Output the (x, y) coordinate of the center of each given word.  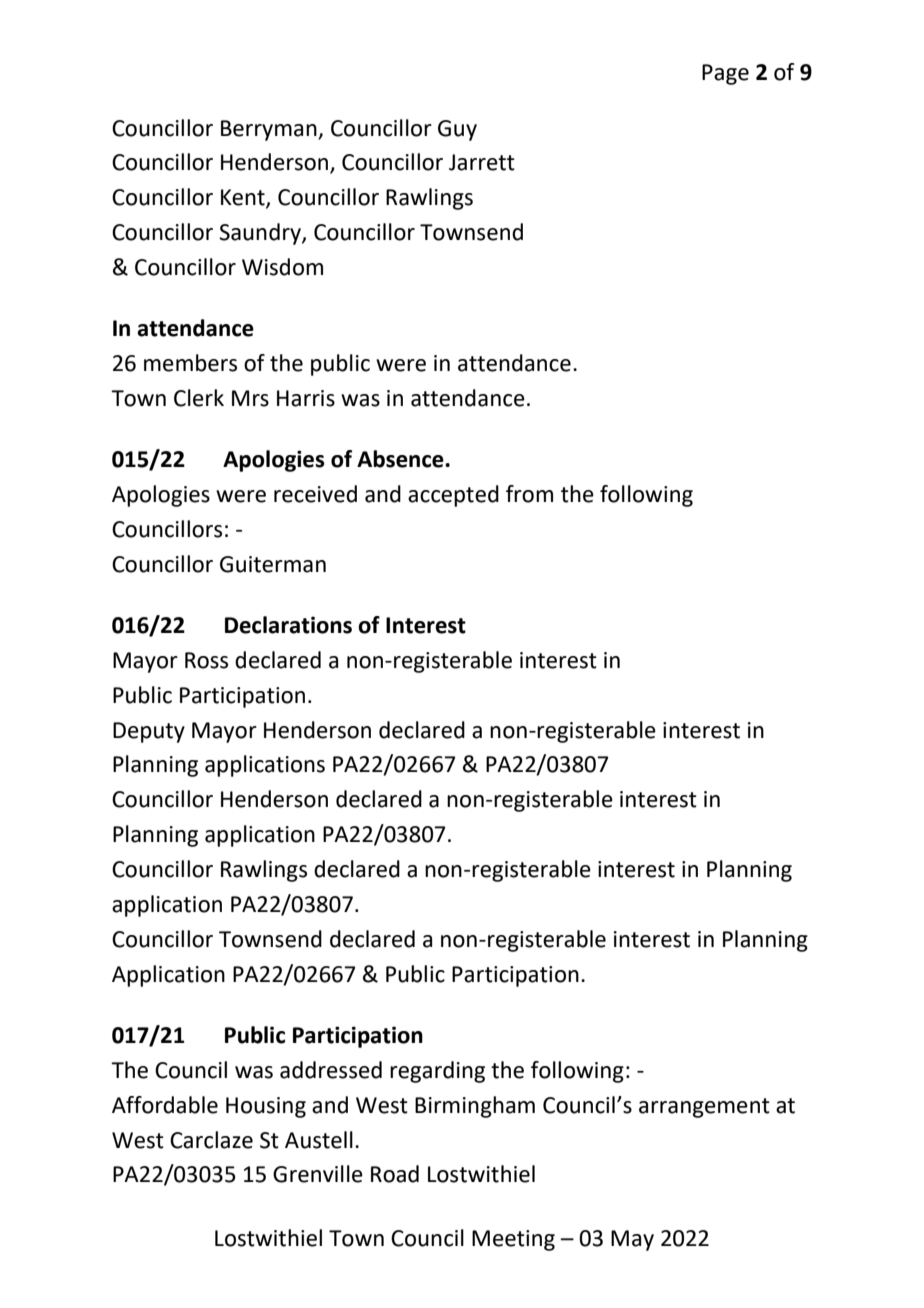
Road (395, 1174)
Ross (206, 660)
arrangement (704, 1108)
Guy (457, 130)
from (529, 494)
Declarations (288, 625)
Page (725, 74)
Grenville (318, 1174)
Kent (244, 198)
